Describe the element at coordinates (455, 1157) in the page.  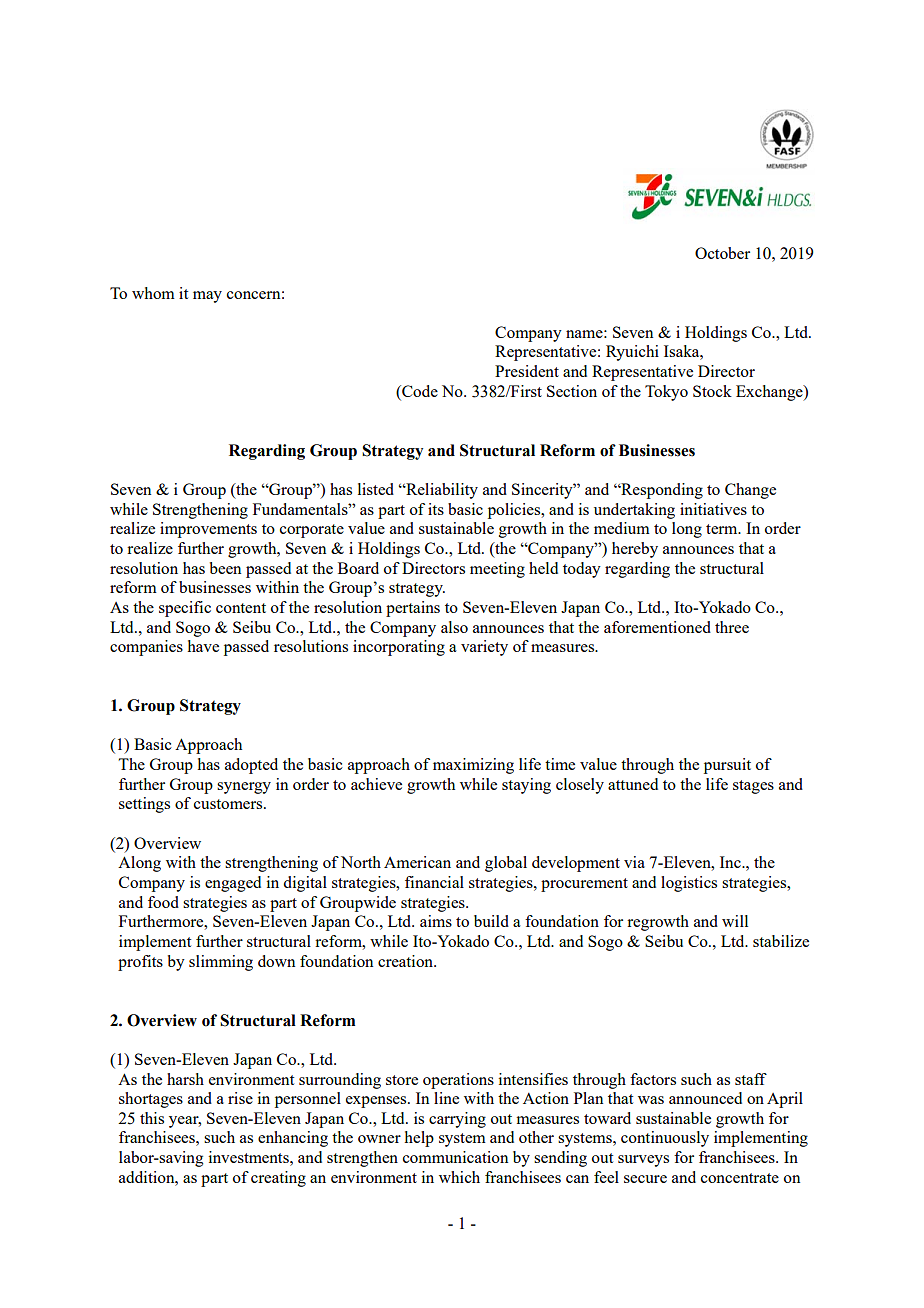
I see `communication` at that location.
